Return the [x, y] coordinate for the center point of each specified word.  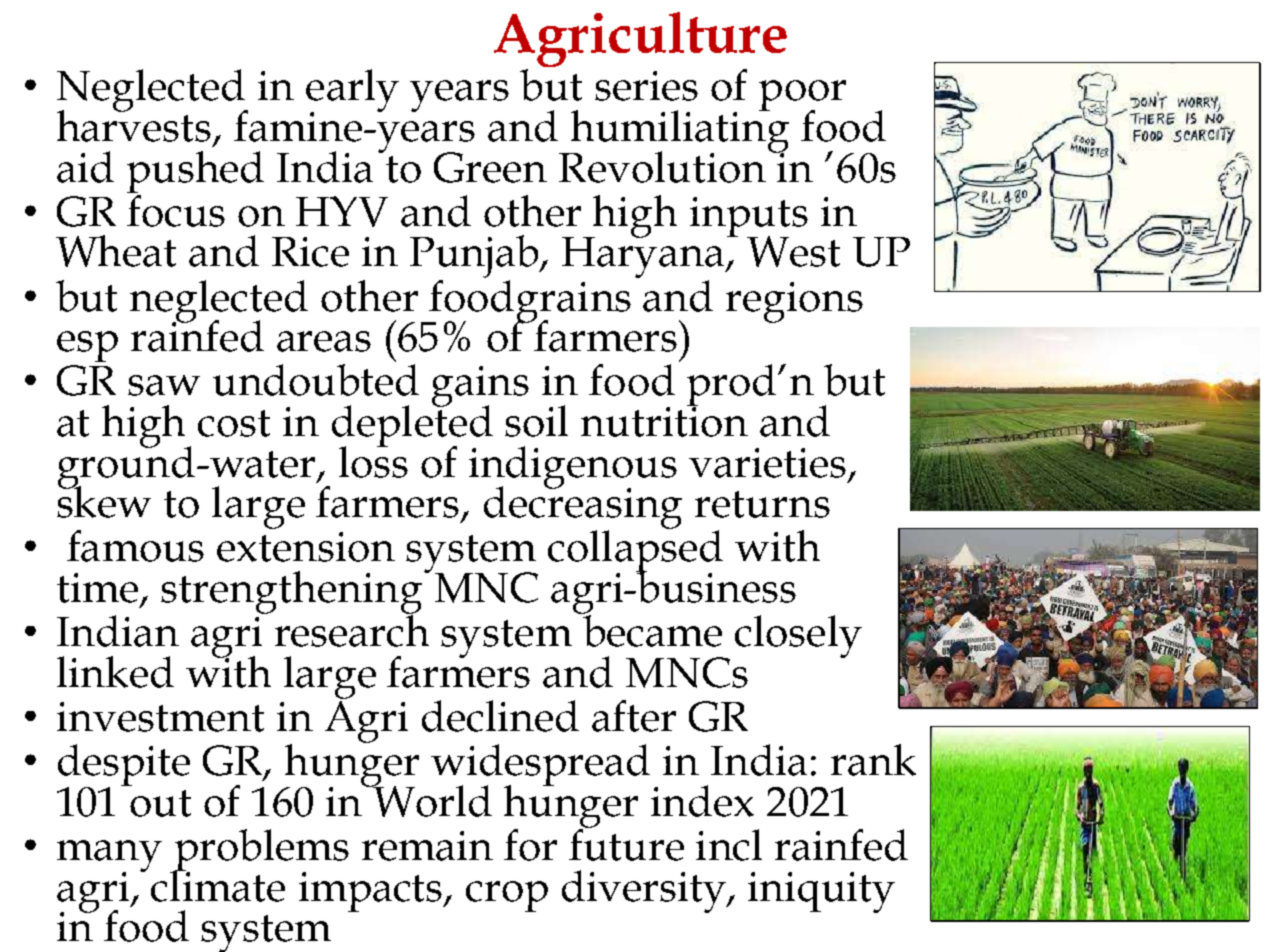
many [109, 857]
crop [507, 896]
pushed [195, 172]
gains [480, 388]
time [97, 588]
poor [802, 97]
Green [490, 167]
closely [798, 636]
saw [164, 385]
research [352, 630]
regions [794, 302]
